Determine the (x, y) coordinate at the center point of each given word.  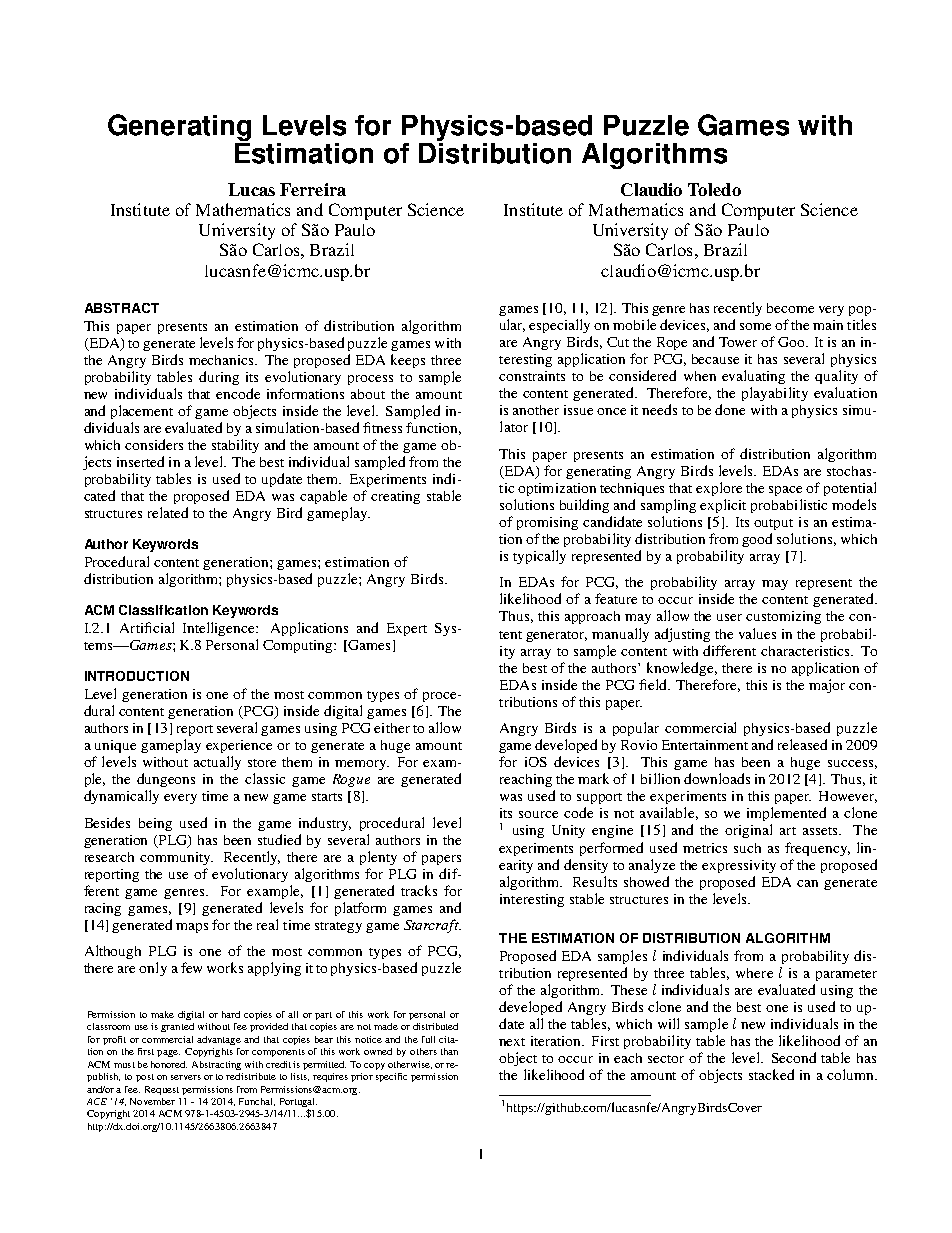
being (155, 824)
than (449, 1051)
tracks (419, 890)
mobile (634, 324)
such (747, 848)
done (730, 409)
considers (154, 444)
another (536, 410)
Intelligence (220, 629)
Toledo (714, 189)
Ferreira (313, 189)
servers (186, 1077)
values (757, 633)
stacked (771, 1074)
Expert (407, 629)
